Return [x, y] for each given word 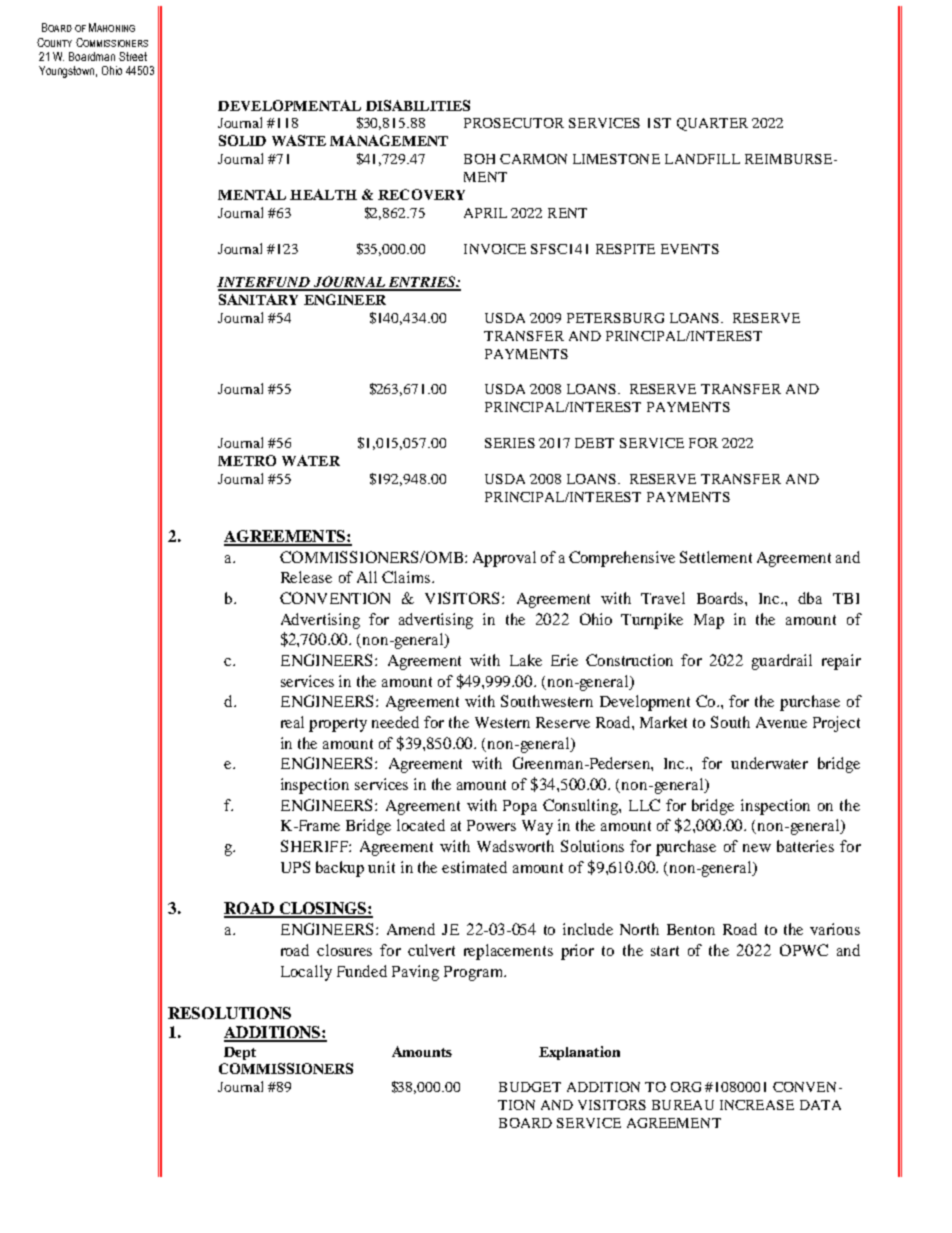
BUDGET [530, 1087]
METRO [247, 460]
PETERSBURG [615, 318]
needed [395, 722]
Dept [240, 1053]
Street [133, 56]
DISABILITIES [418, 105]
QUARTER [712, 124]
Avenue [781, 722]
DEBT [594, 443]
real [292, 722]
